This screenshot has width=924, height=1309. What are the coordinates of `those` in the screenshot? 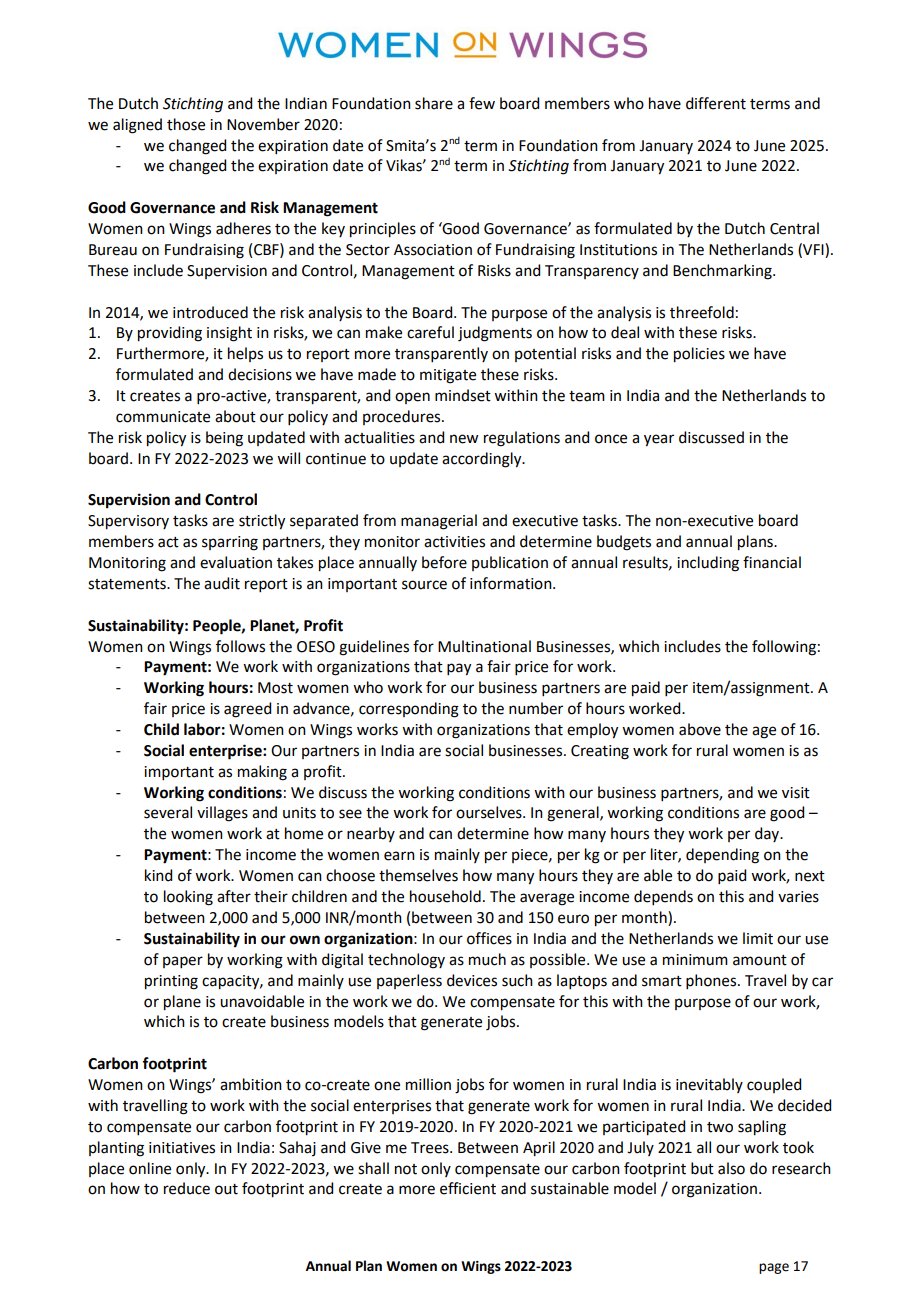 It's located at (186, 124).
